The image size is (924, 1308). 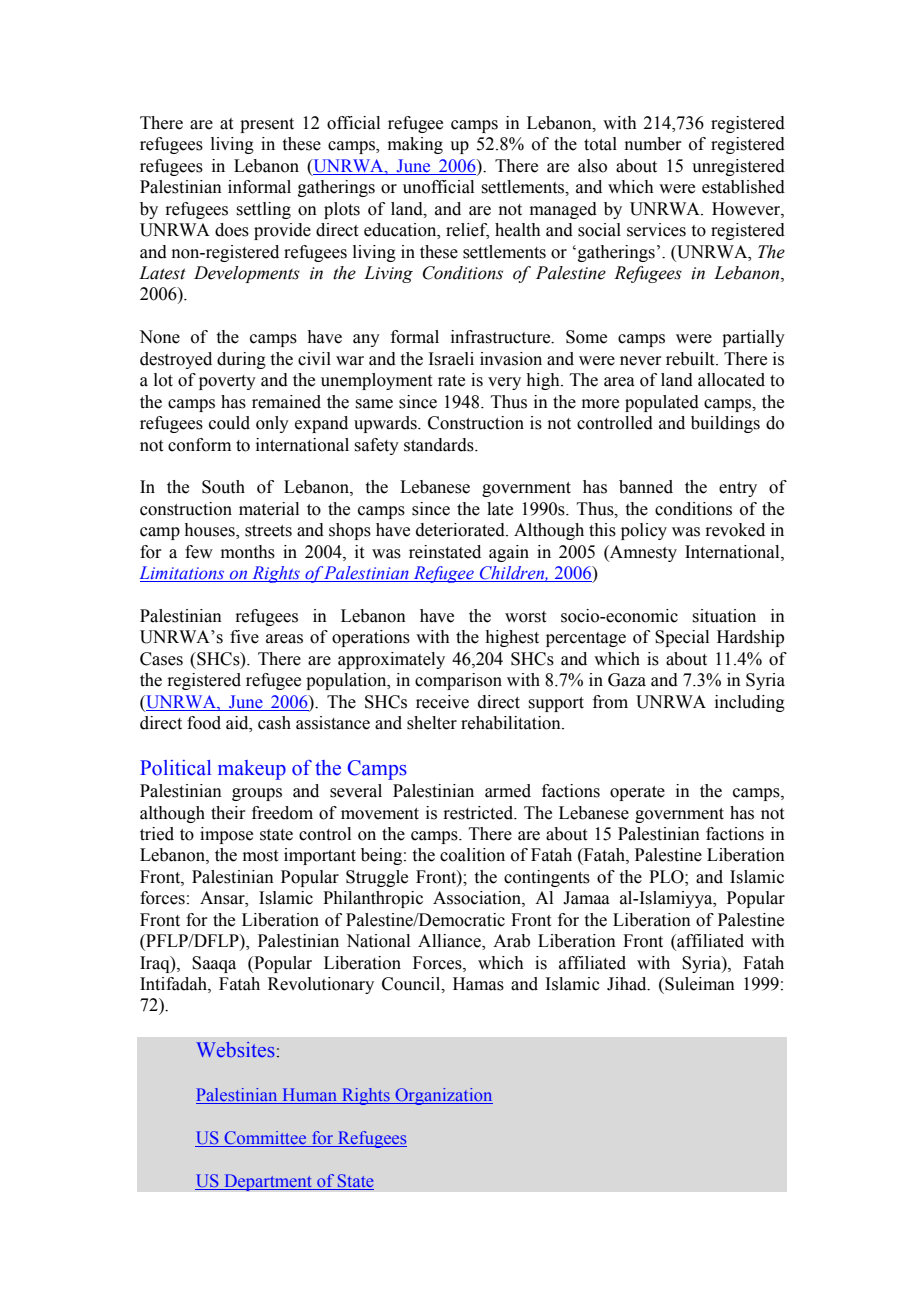 I want to click on their, so click(x=228, y=813).
